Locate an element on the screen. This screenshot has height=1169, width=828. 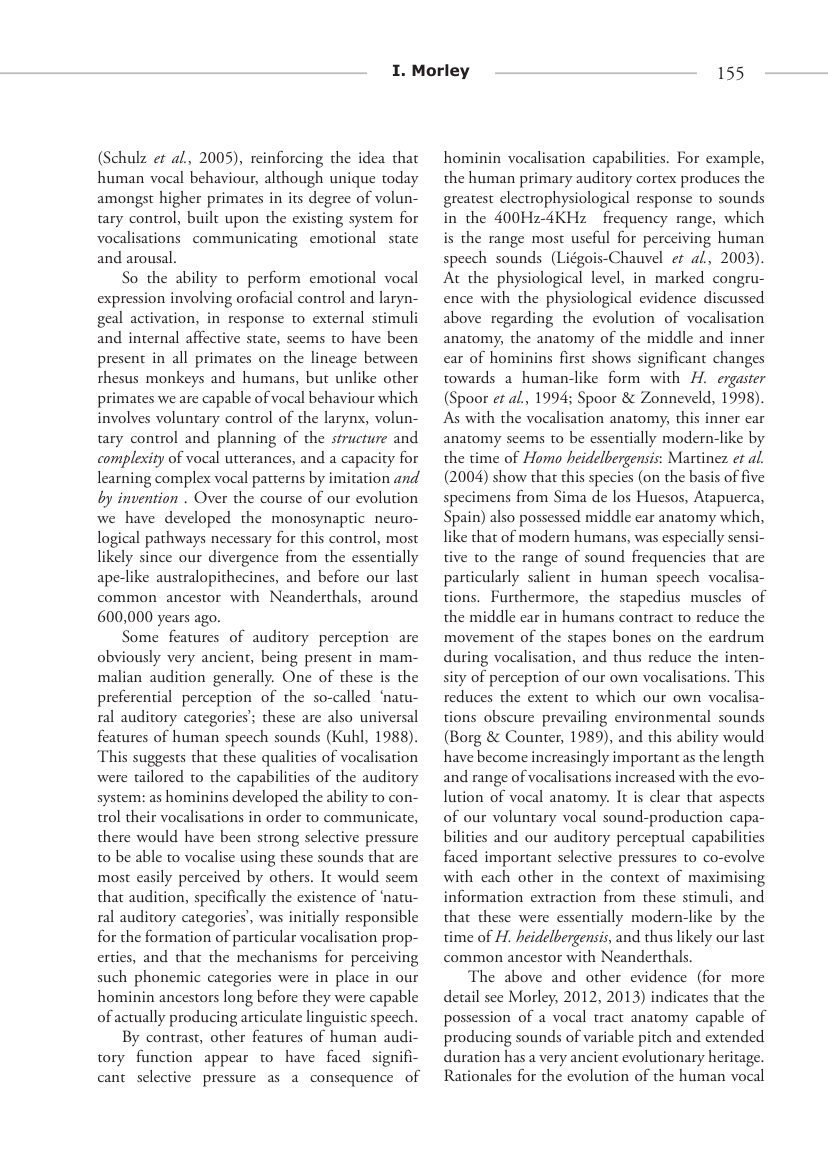
today is located at coordinates (400, 179).
